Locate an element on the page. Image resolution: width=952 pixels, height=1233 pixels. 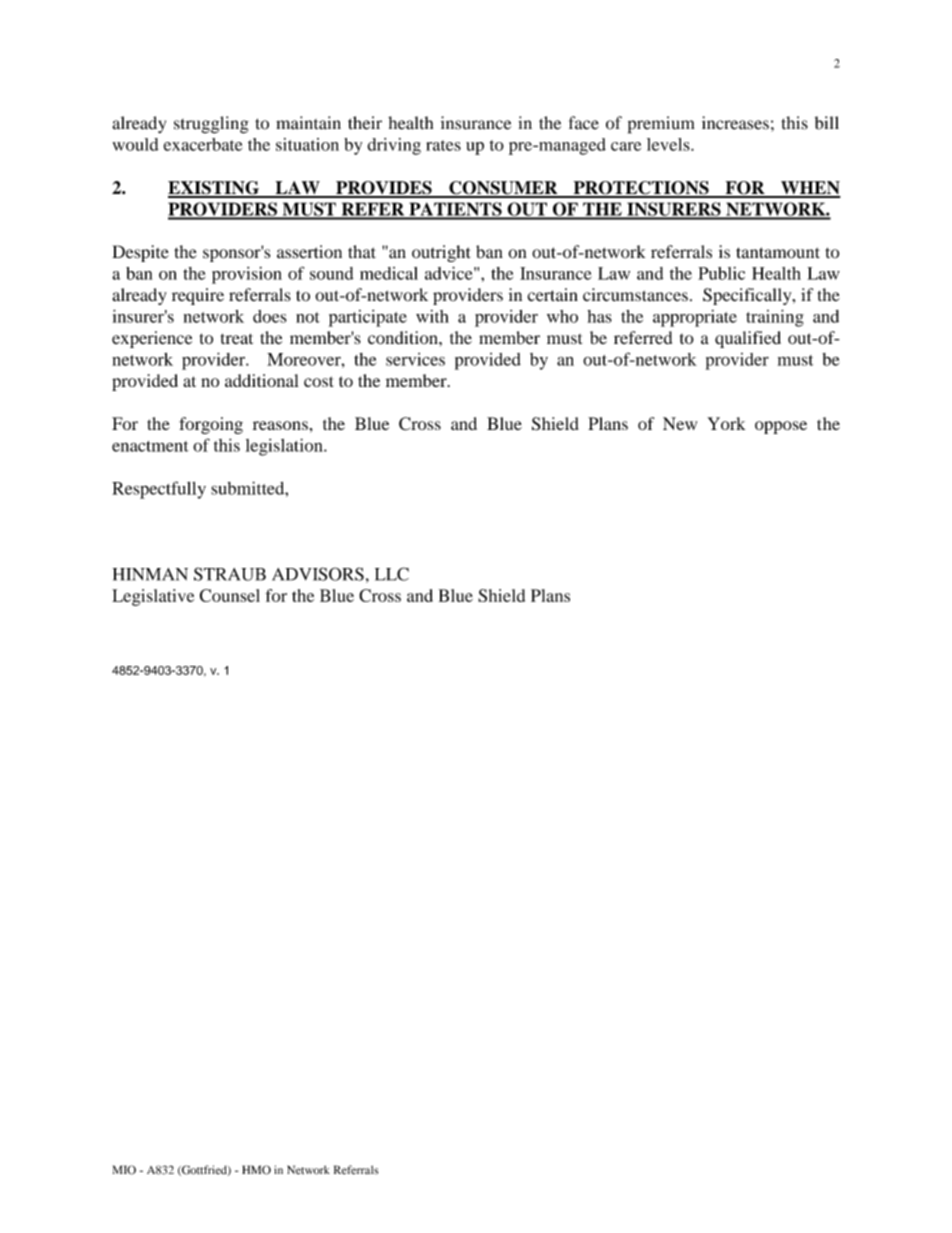
LLC is located at coordinates (392, 574).
